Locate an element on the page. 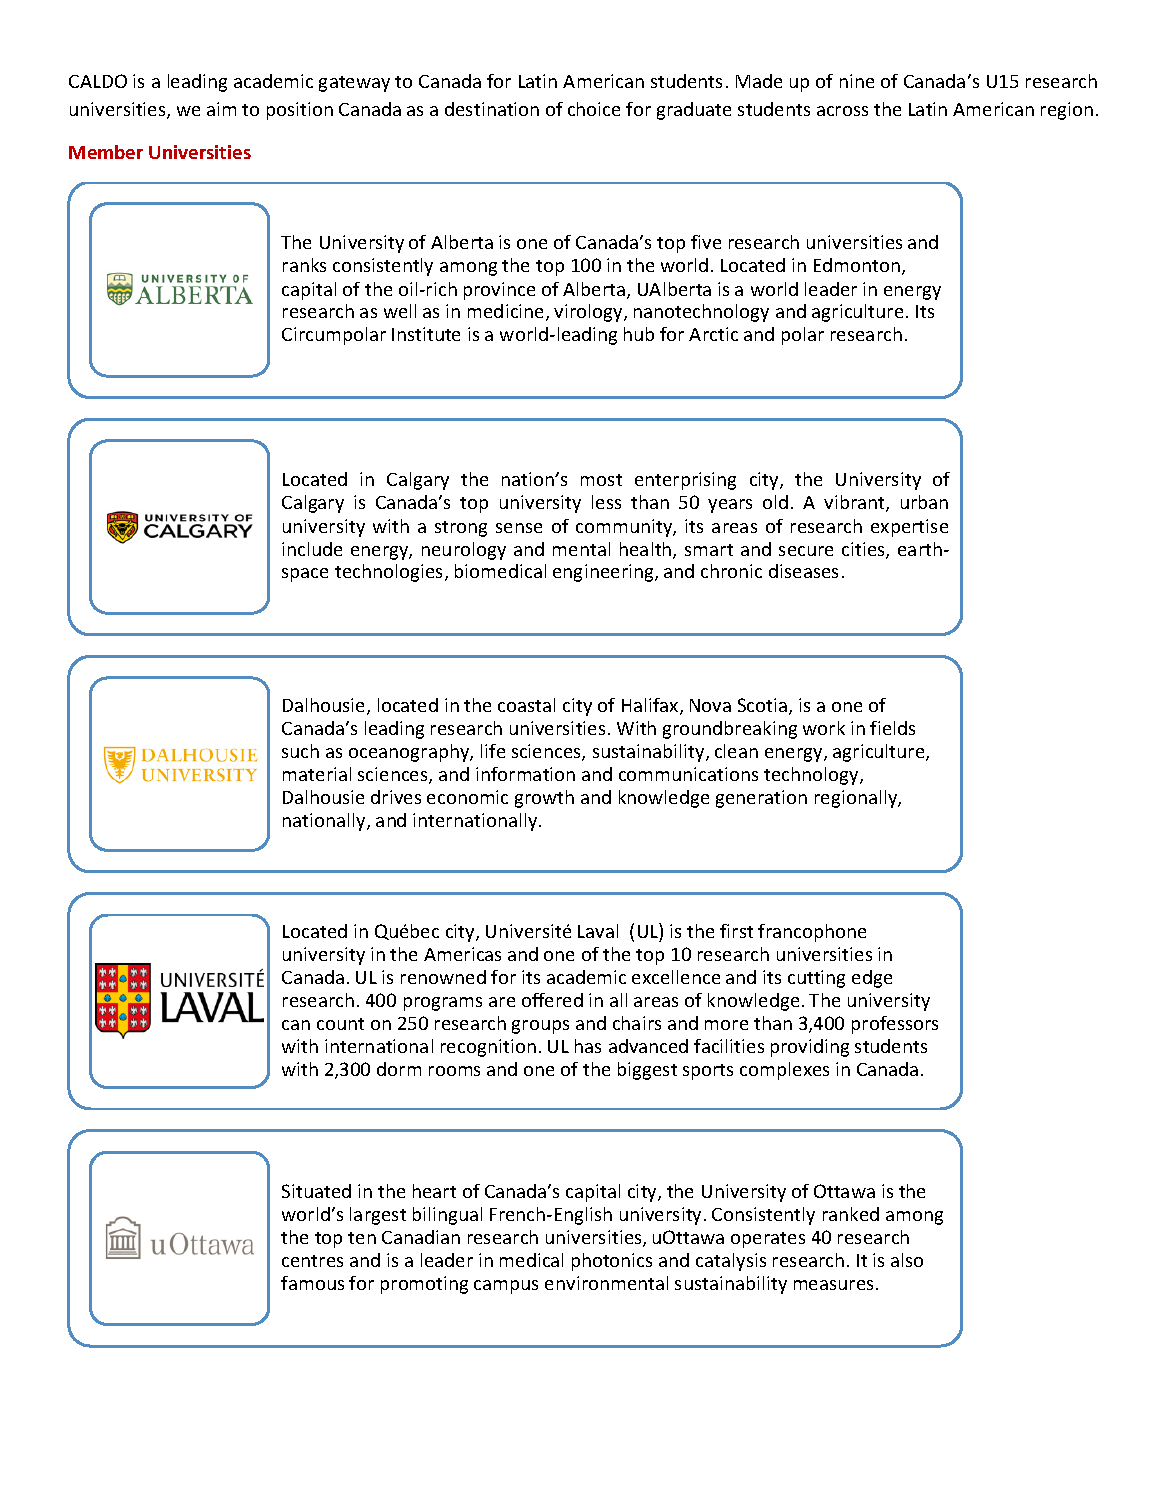 This document has width=1168, height=1511. centres is located at coordinates (312, 1261).
